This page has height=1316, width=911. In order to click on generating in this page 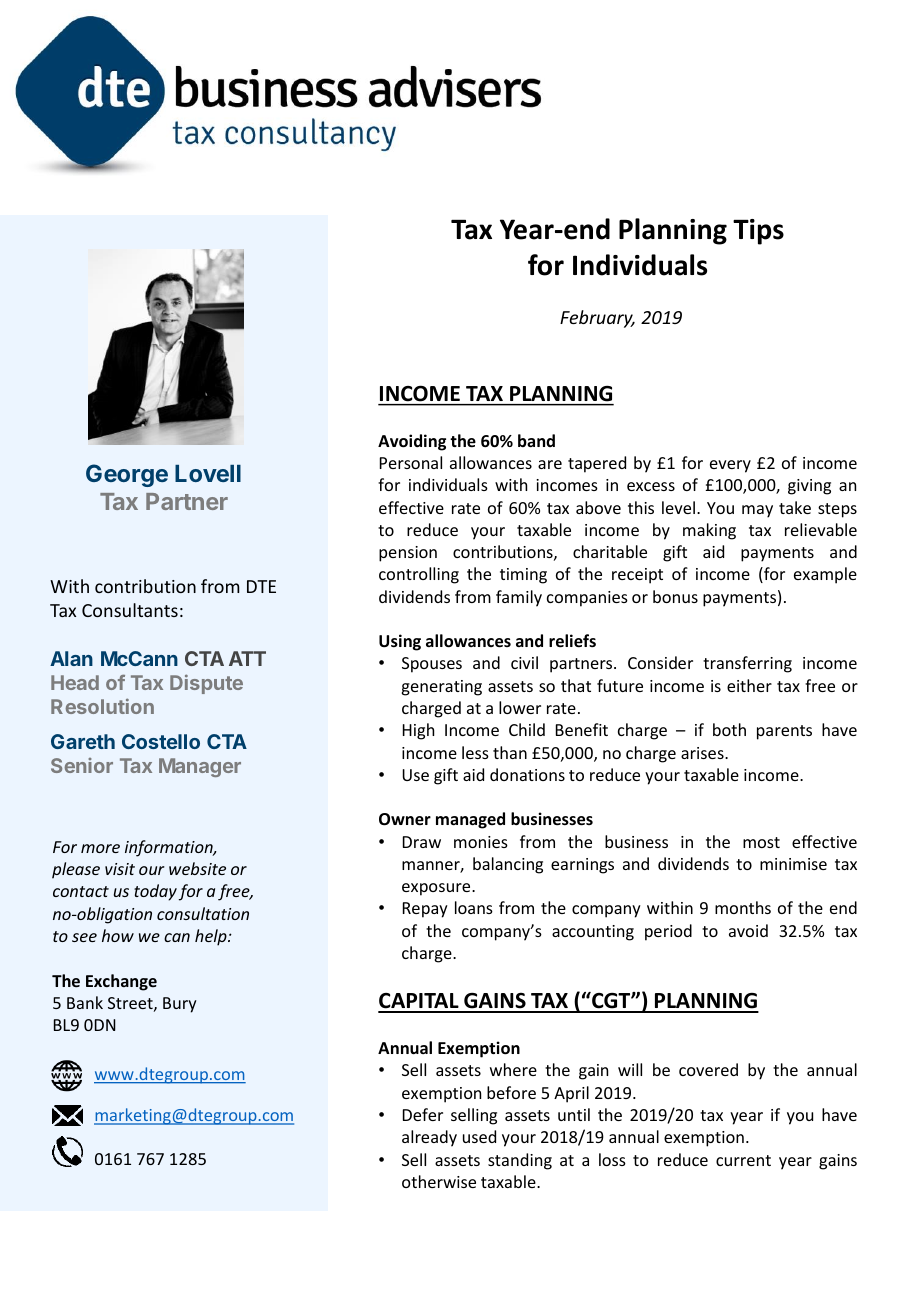, I will do `click(441, 688)`.
